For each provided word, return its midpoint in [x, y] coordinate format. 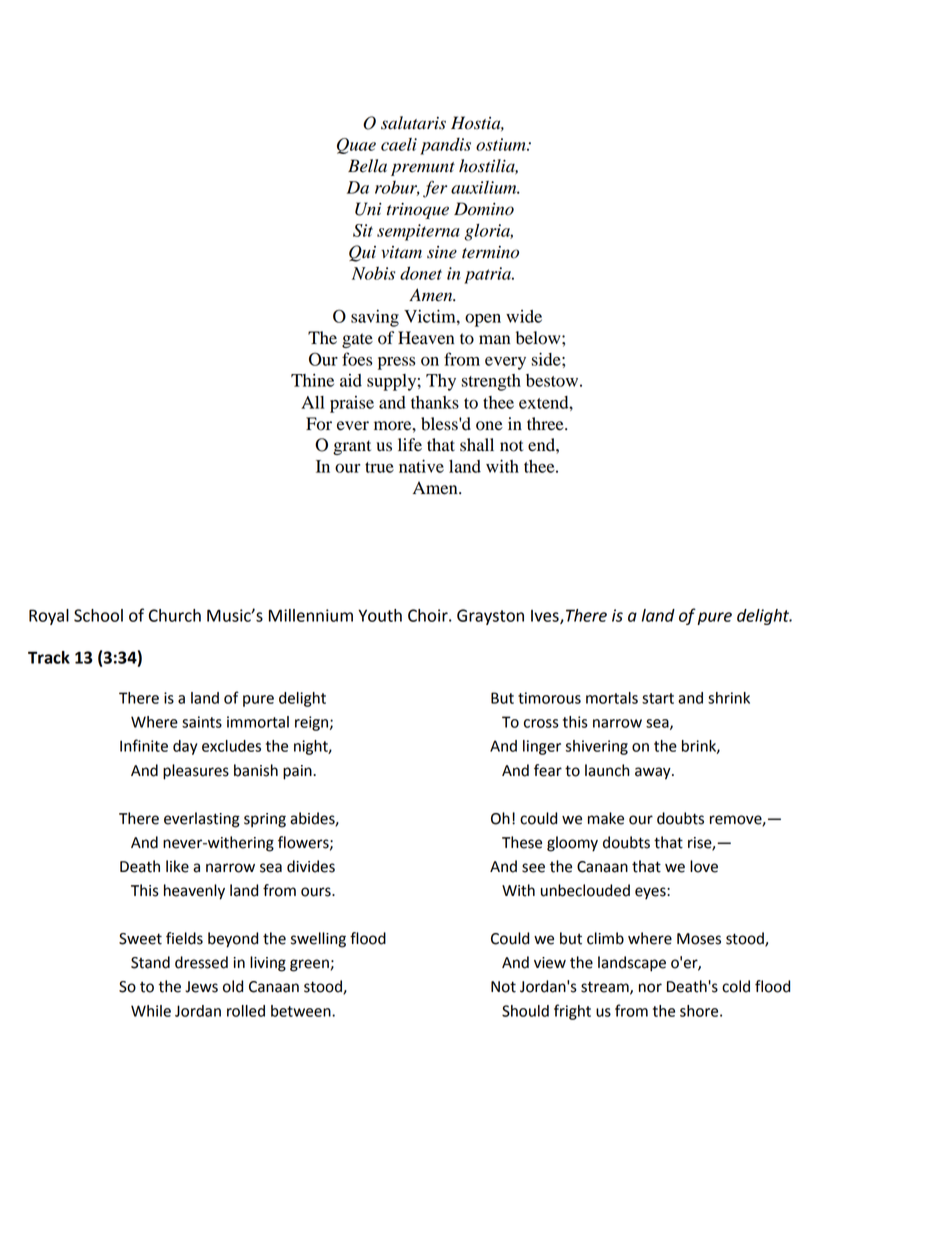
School [98, 615]
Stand [150, 962]
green [309, 965]
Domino [484, 209]
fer [435, 189]
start [658, 698]
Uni [368, 209]
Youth [380, 615]
